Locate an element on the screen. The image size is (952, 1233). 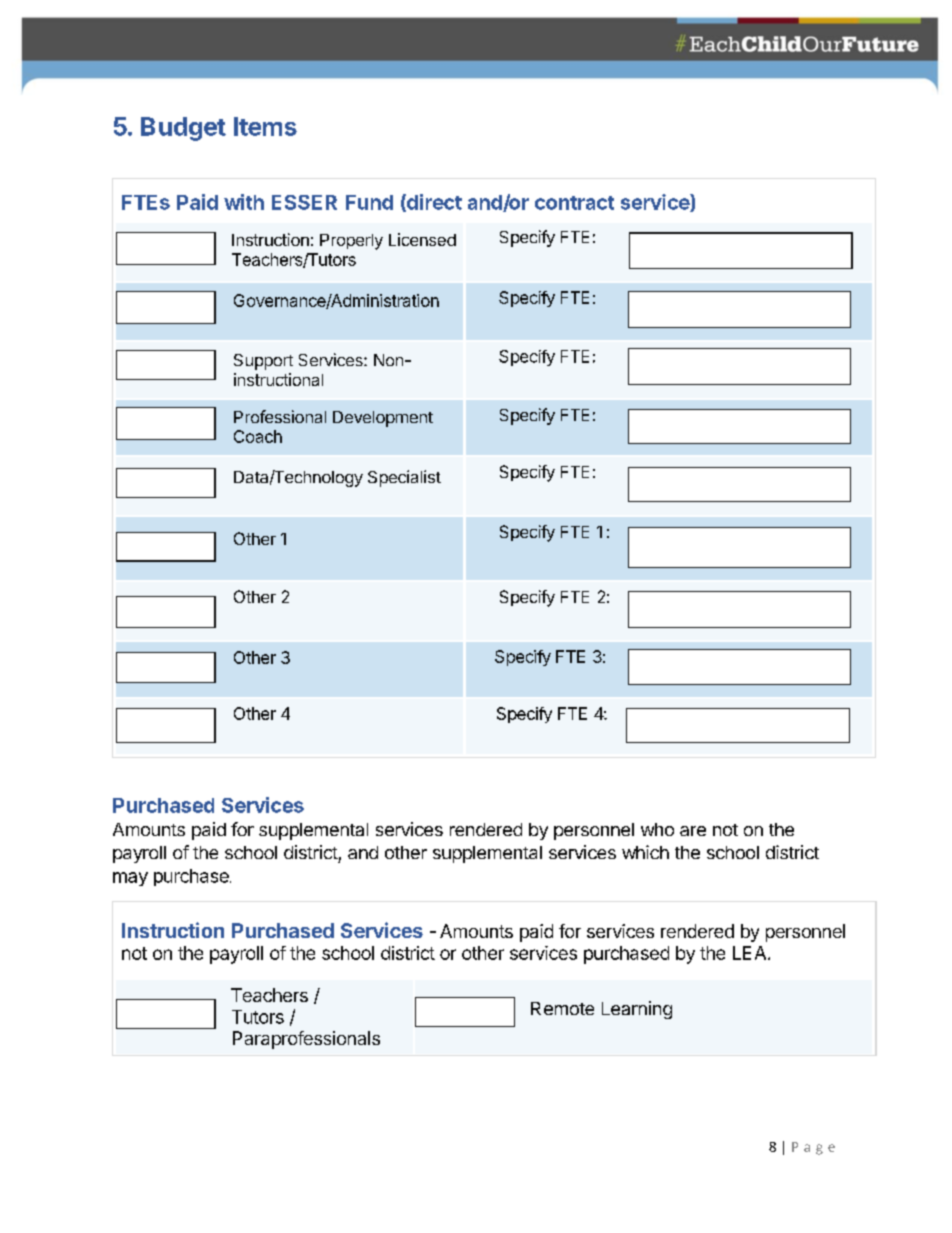
Specialist is located at coordinates (404, 478).
